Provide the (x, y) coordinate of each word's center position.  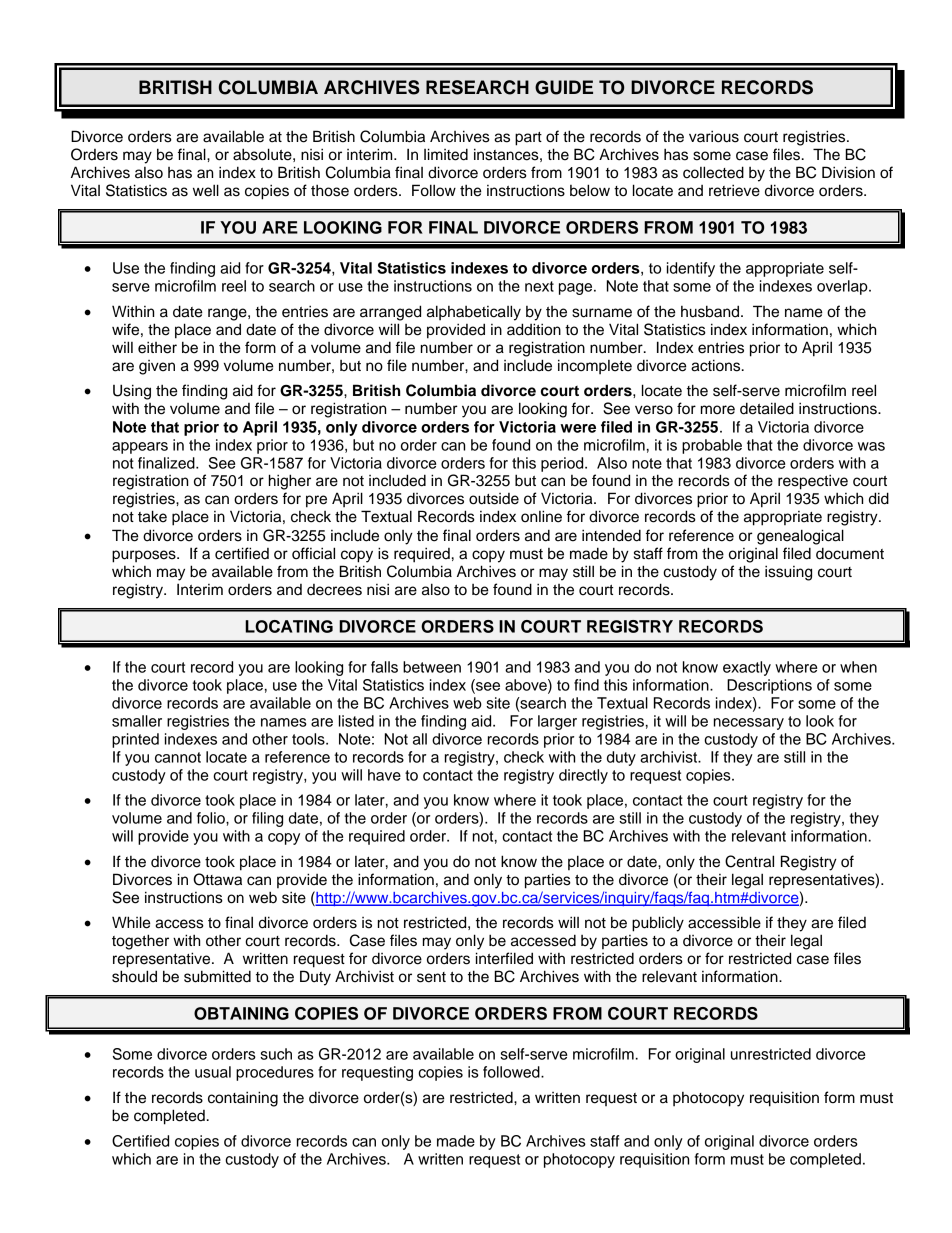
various (714, 136)
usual (213, 1072)
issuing (788, 573)
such (276, 1054)
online (541, 516)
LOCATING (289, 626)
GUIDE (564, 87)
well (206, 190)
